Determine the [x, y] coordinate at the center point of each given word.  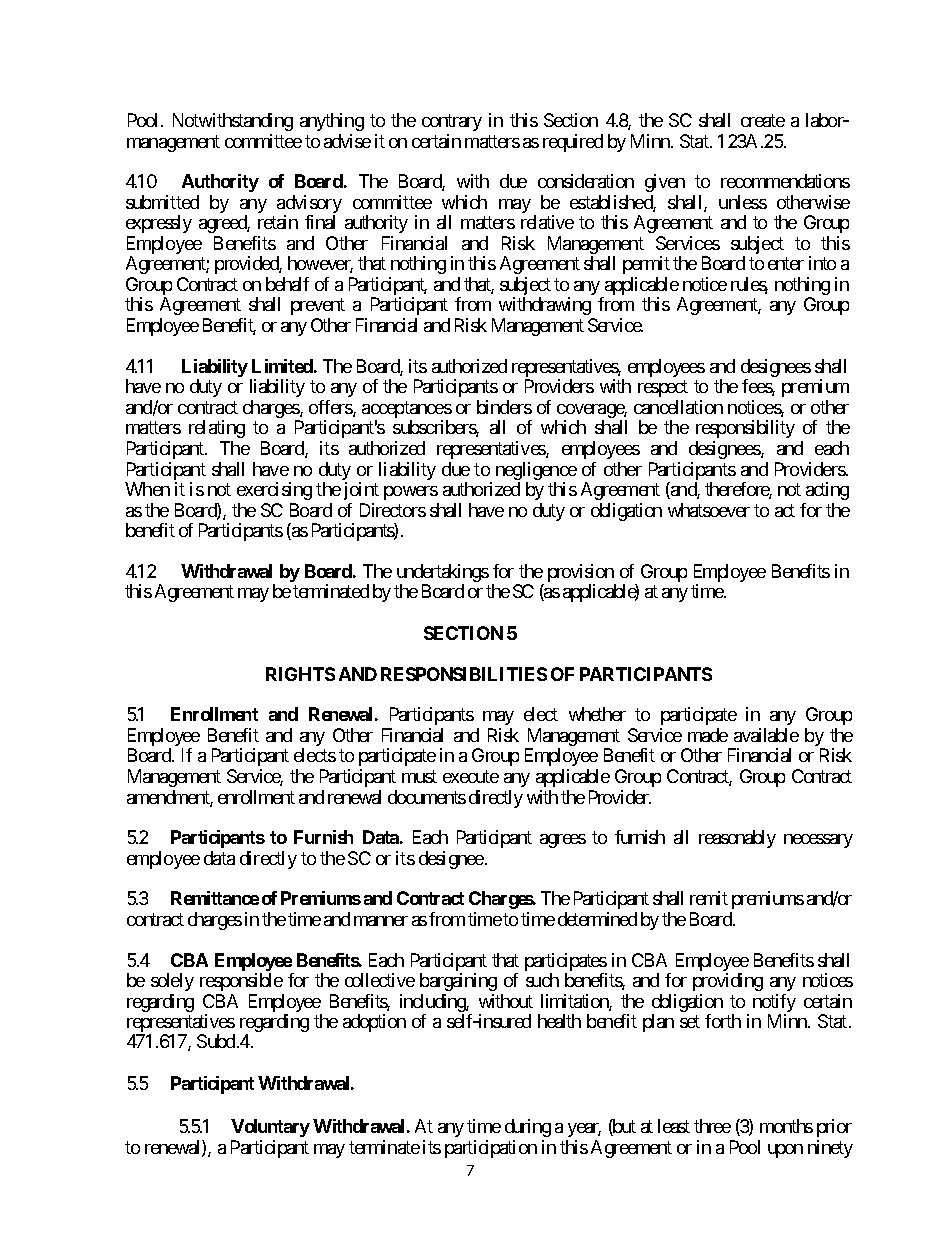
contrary [452, 123]
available [766, 735]
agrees [563, 841]
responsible [241, 982]
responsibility [745, 429]
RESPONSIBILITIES [464, 674]
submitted [162, 202]
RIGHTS [300, 674]
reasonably [737, 839]
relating [217, 429]
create [763, 121]
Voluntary [270, 1128]
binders [504, 407]
